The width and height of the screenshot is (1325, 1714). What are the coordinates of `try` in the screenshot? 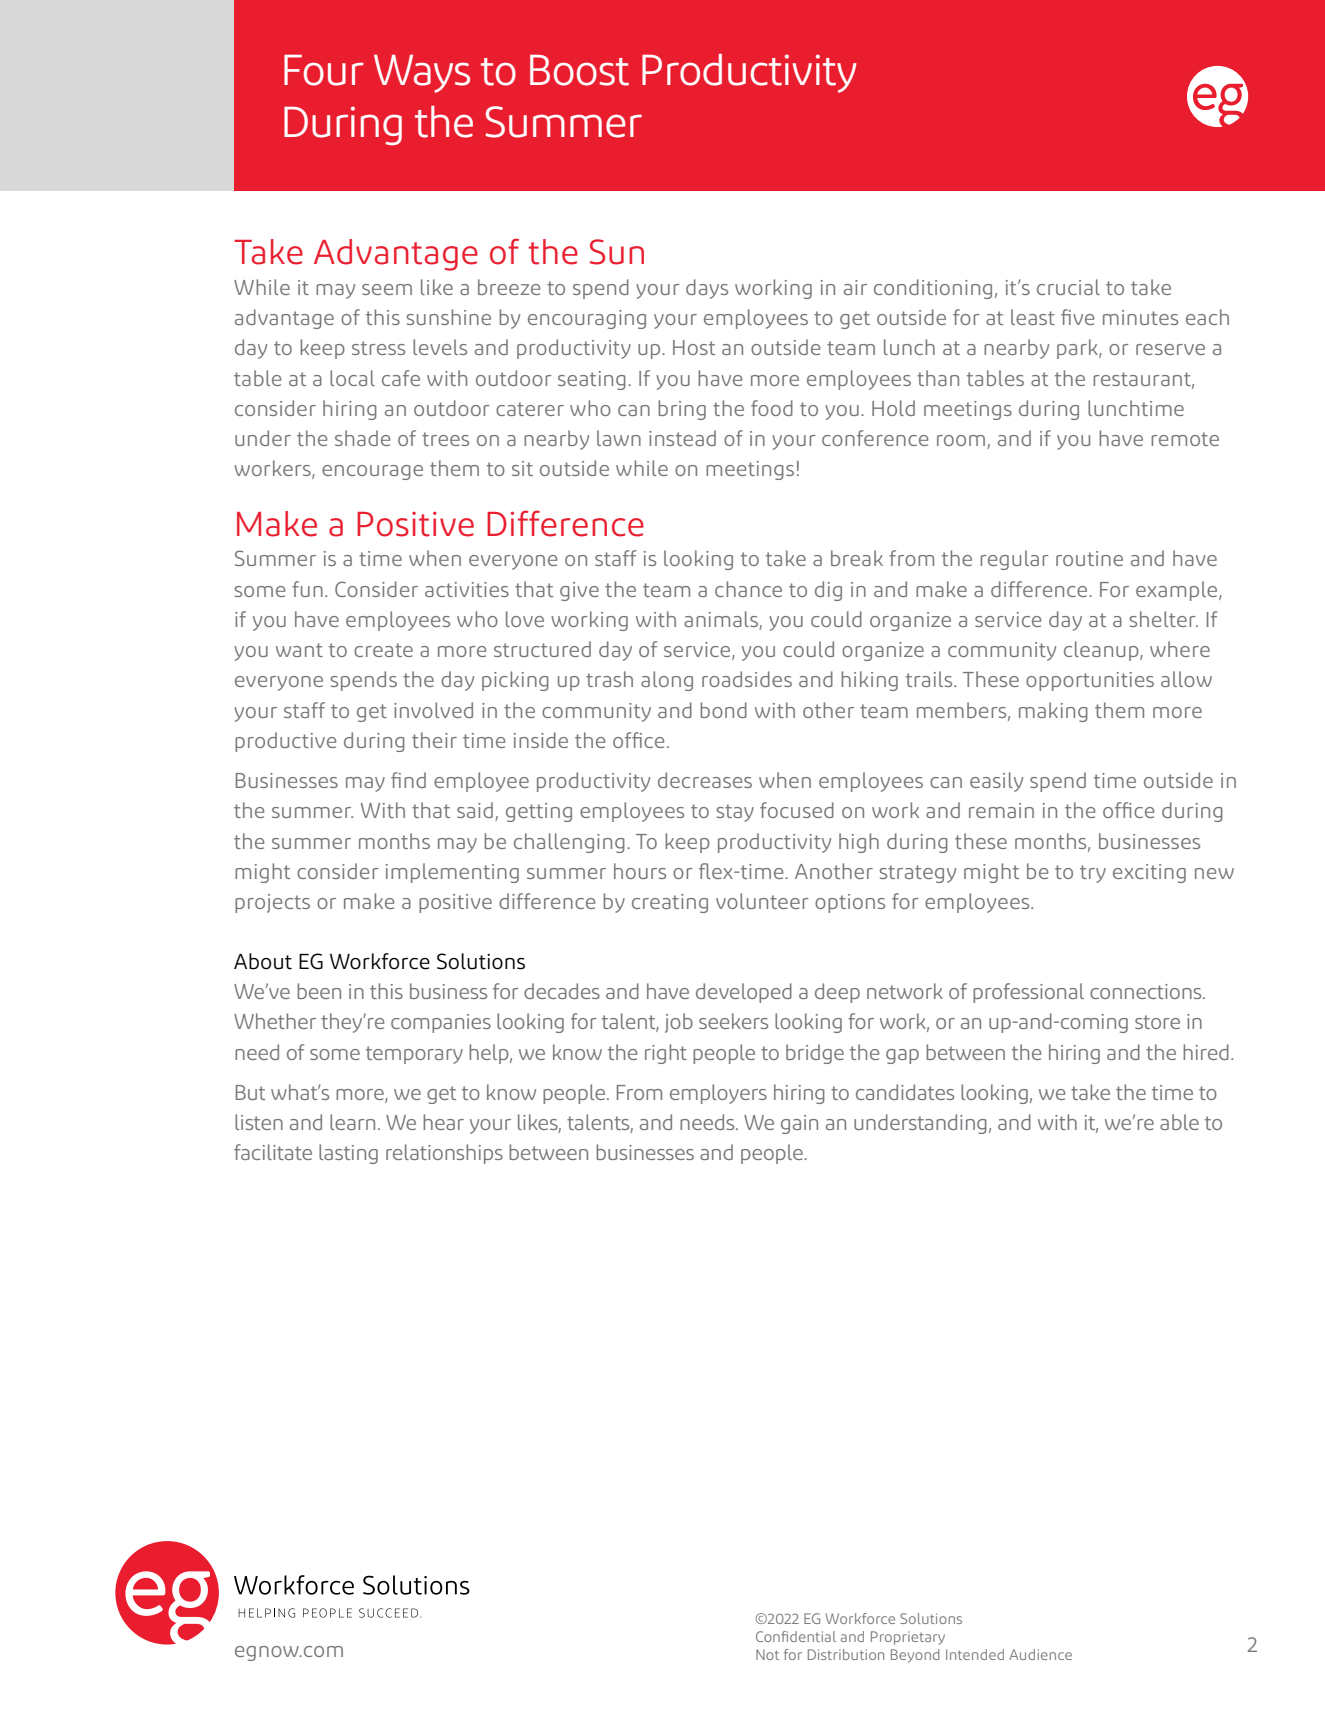 It's located at (1093, 874).
